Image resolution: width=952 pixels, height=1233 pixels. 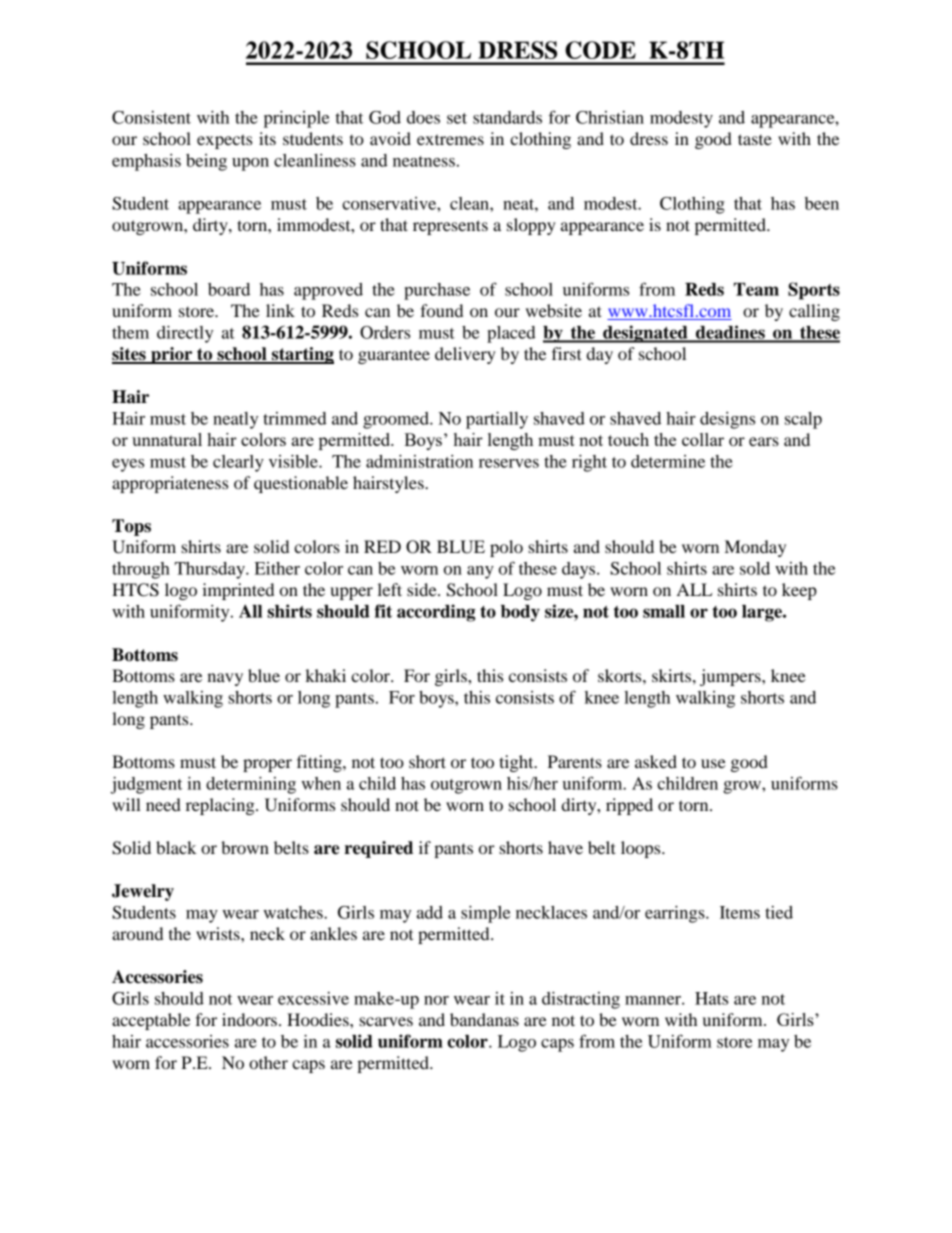 I want to click on directly, so click(x=185, y=334).
